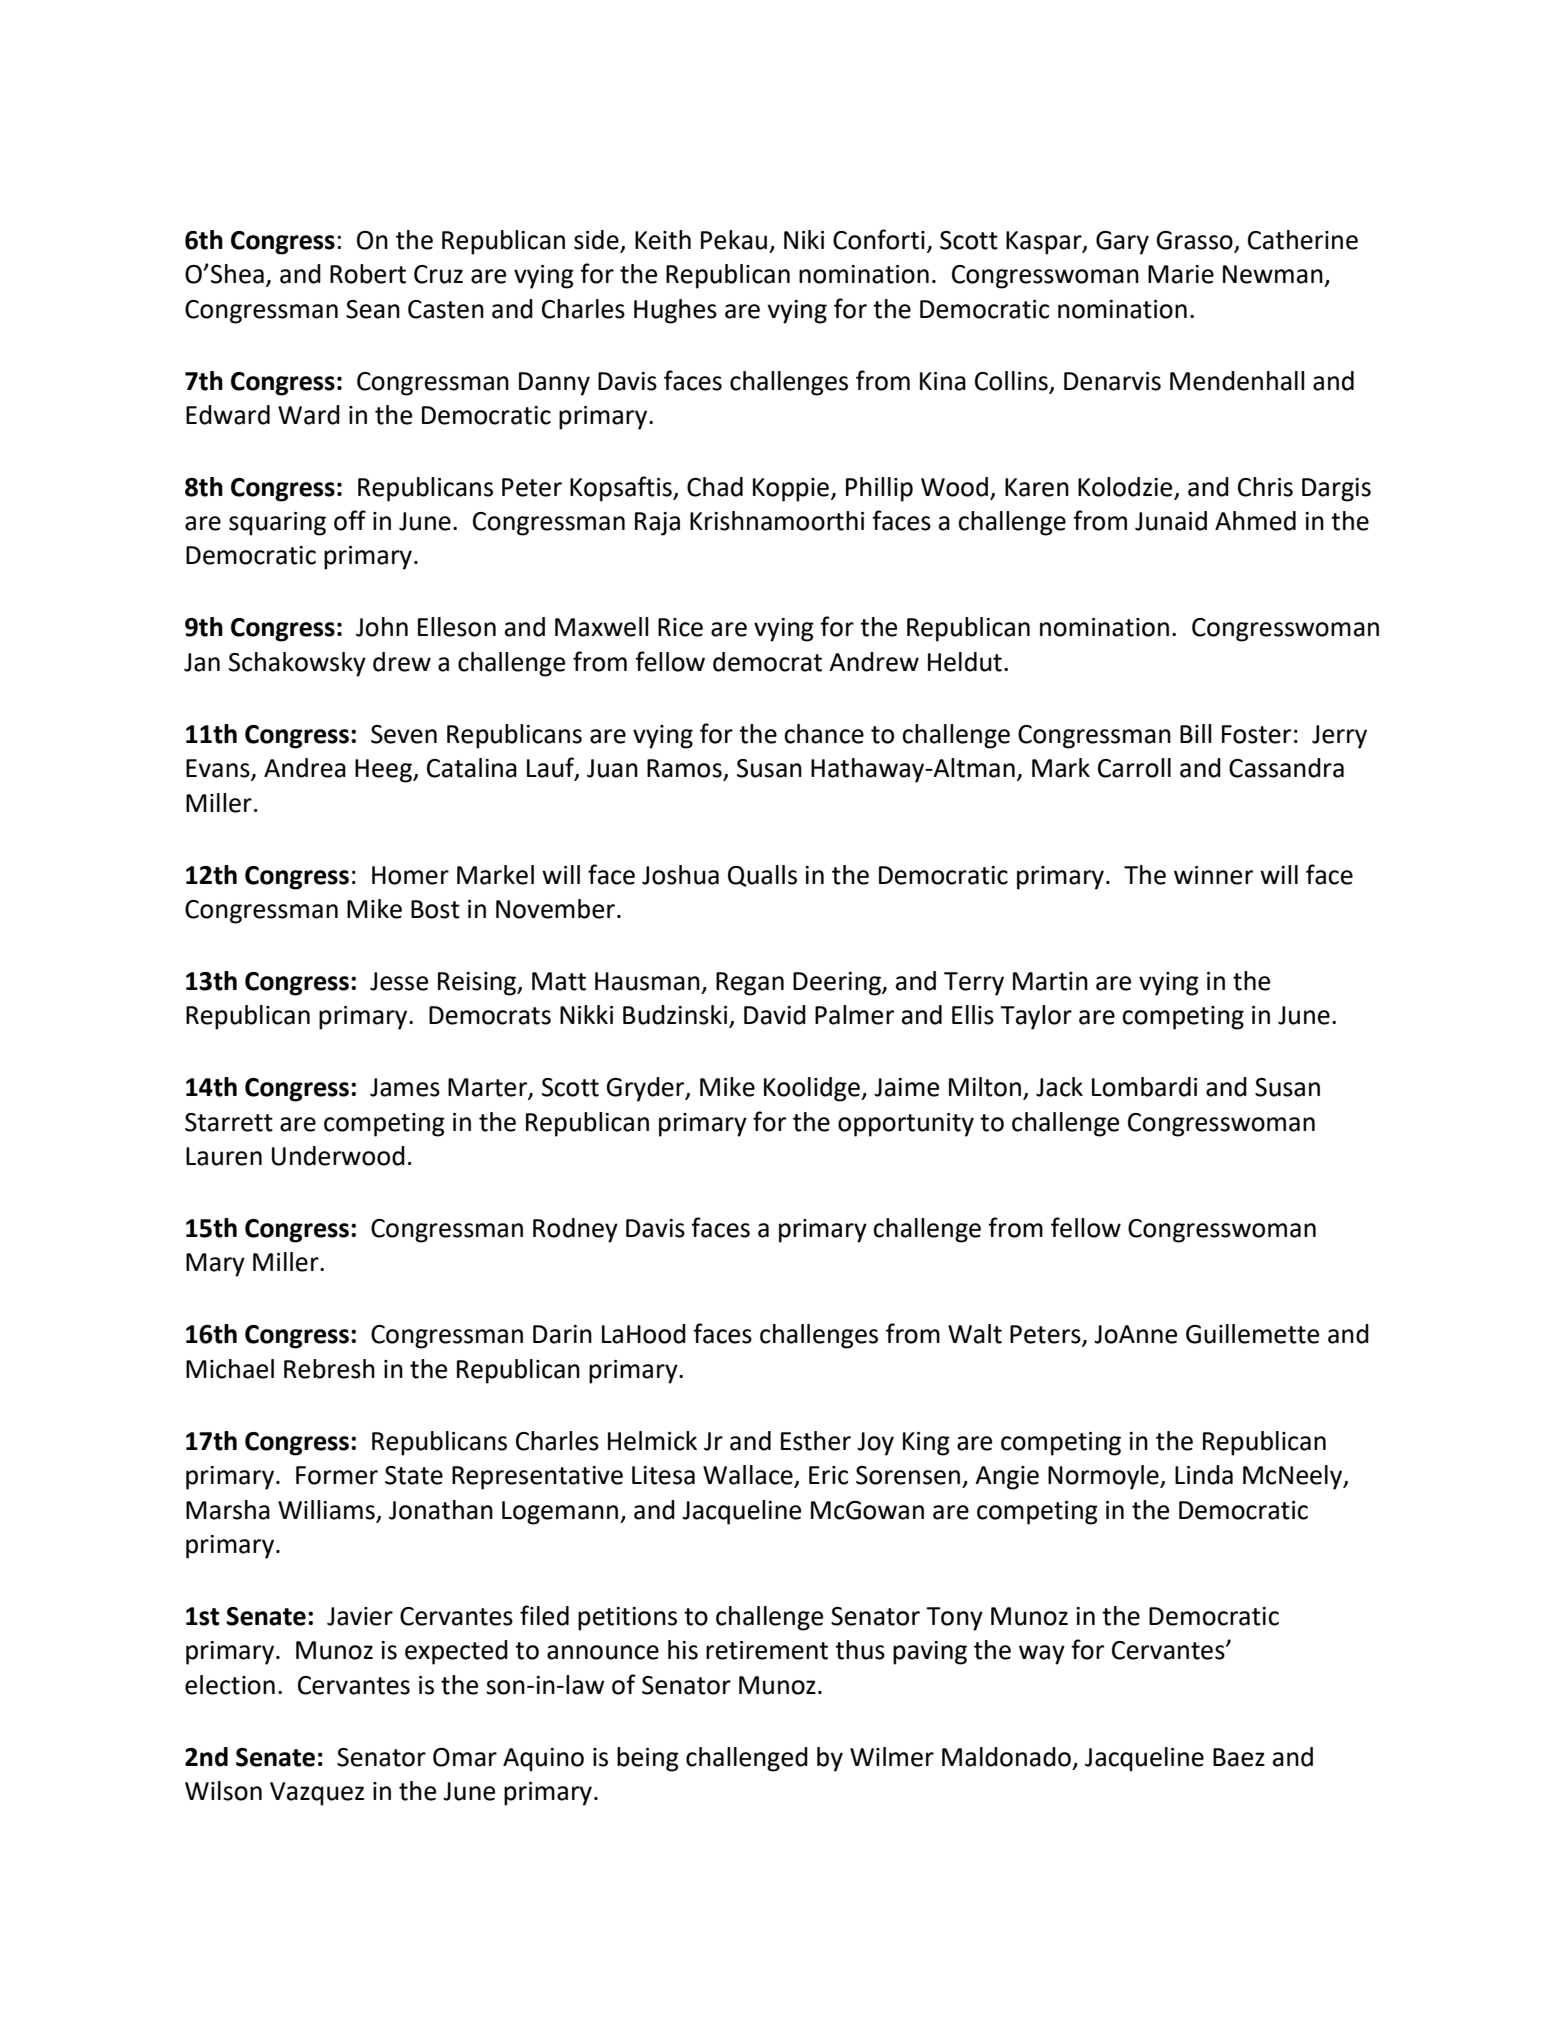  Describe the element at coordinates (1181, 274) in the screenshot. I see `Marie` at that location.
